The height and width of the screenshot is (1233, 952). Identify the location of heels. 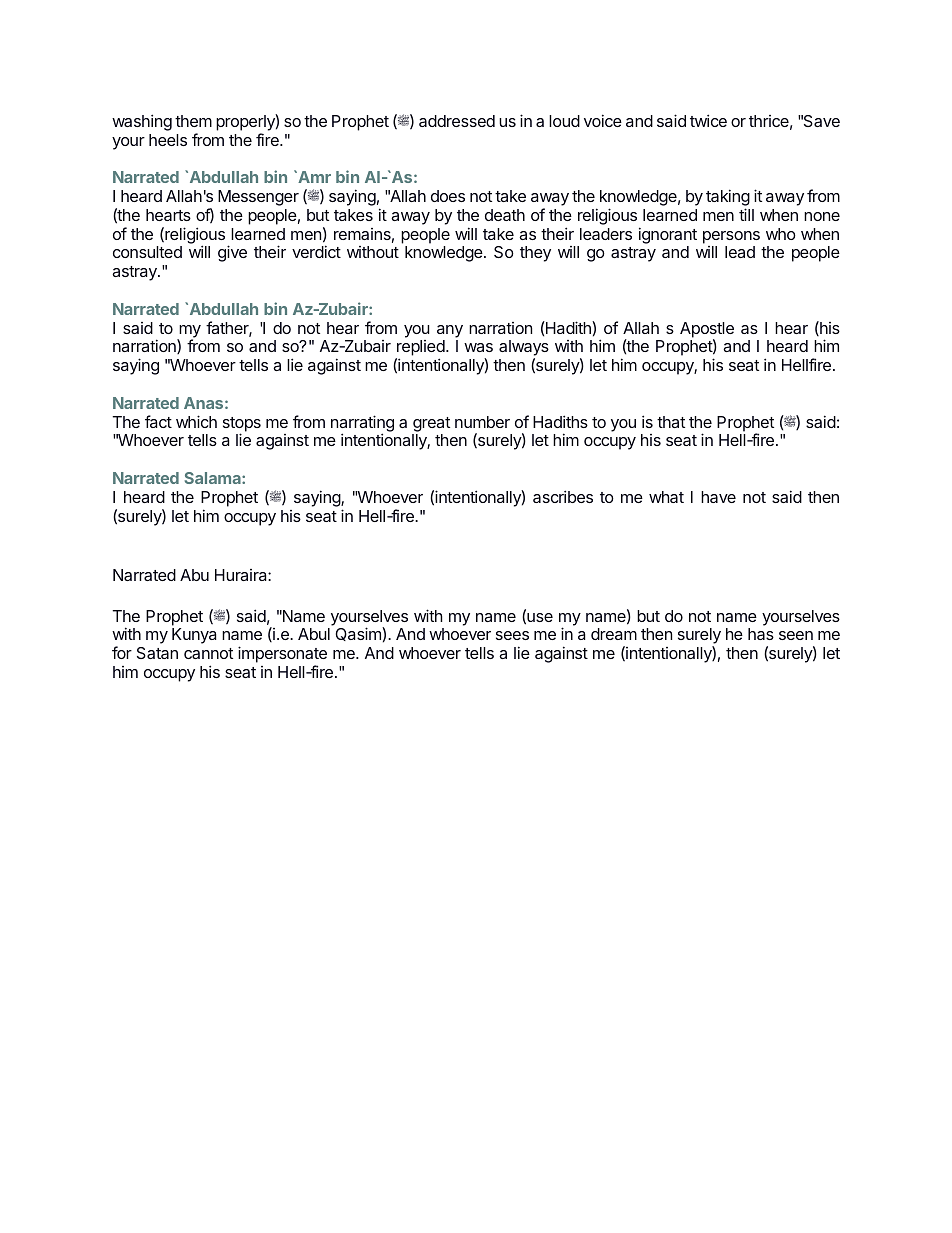
(168, 140).
